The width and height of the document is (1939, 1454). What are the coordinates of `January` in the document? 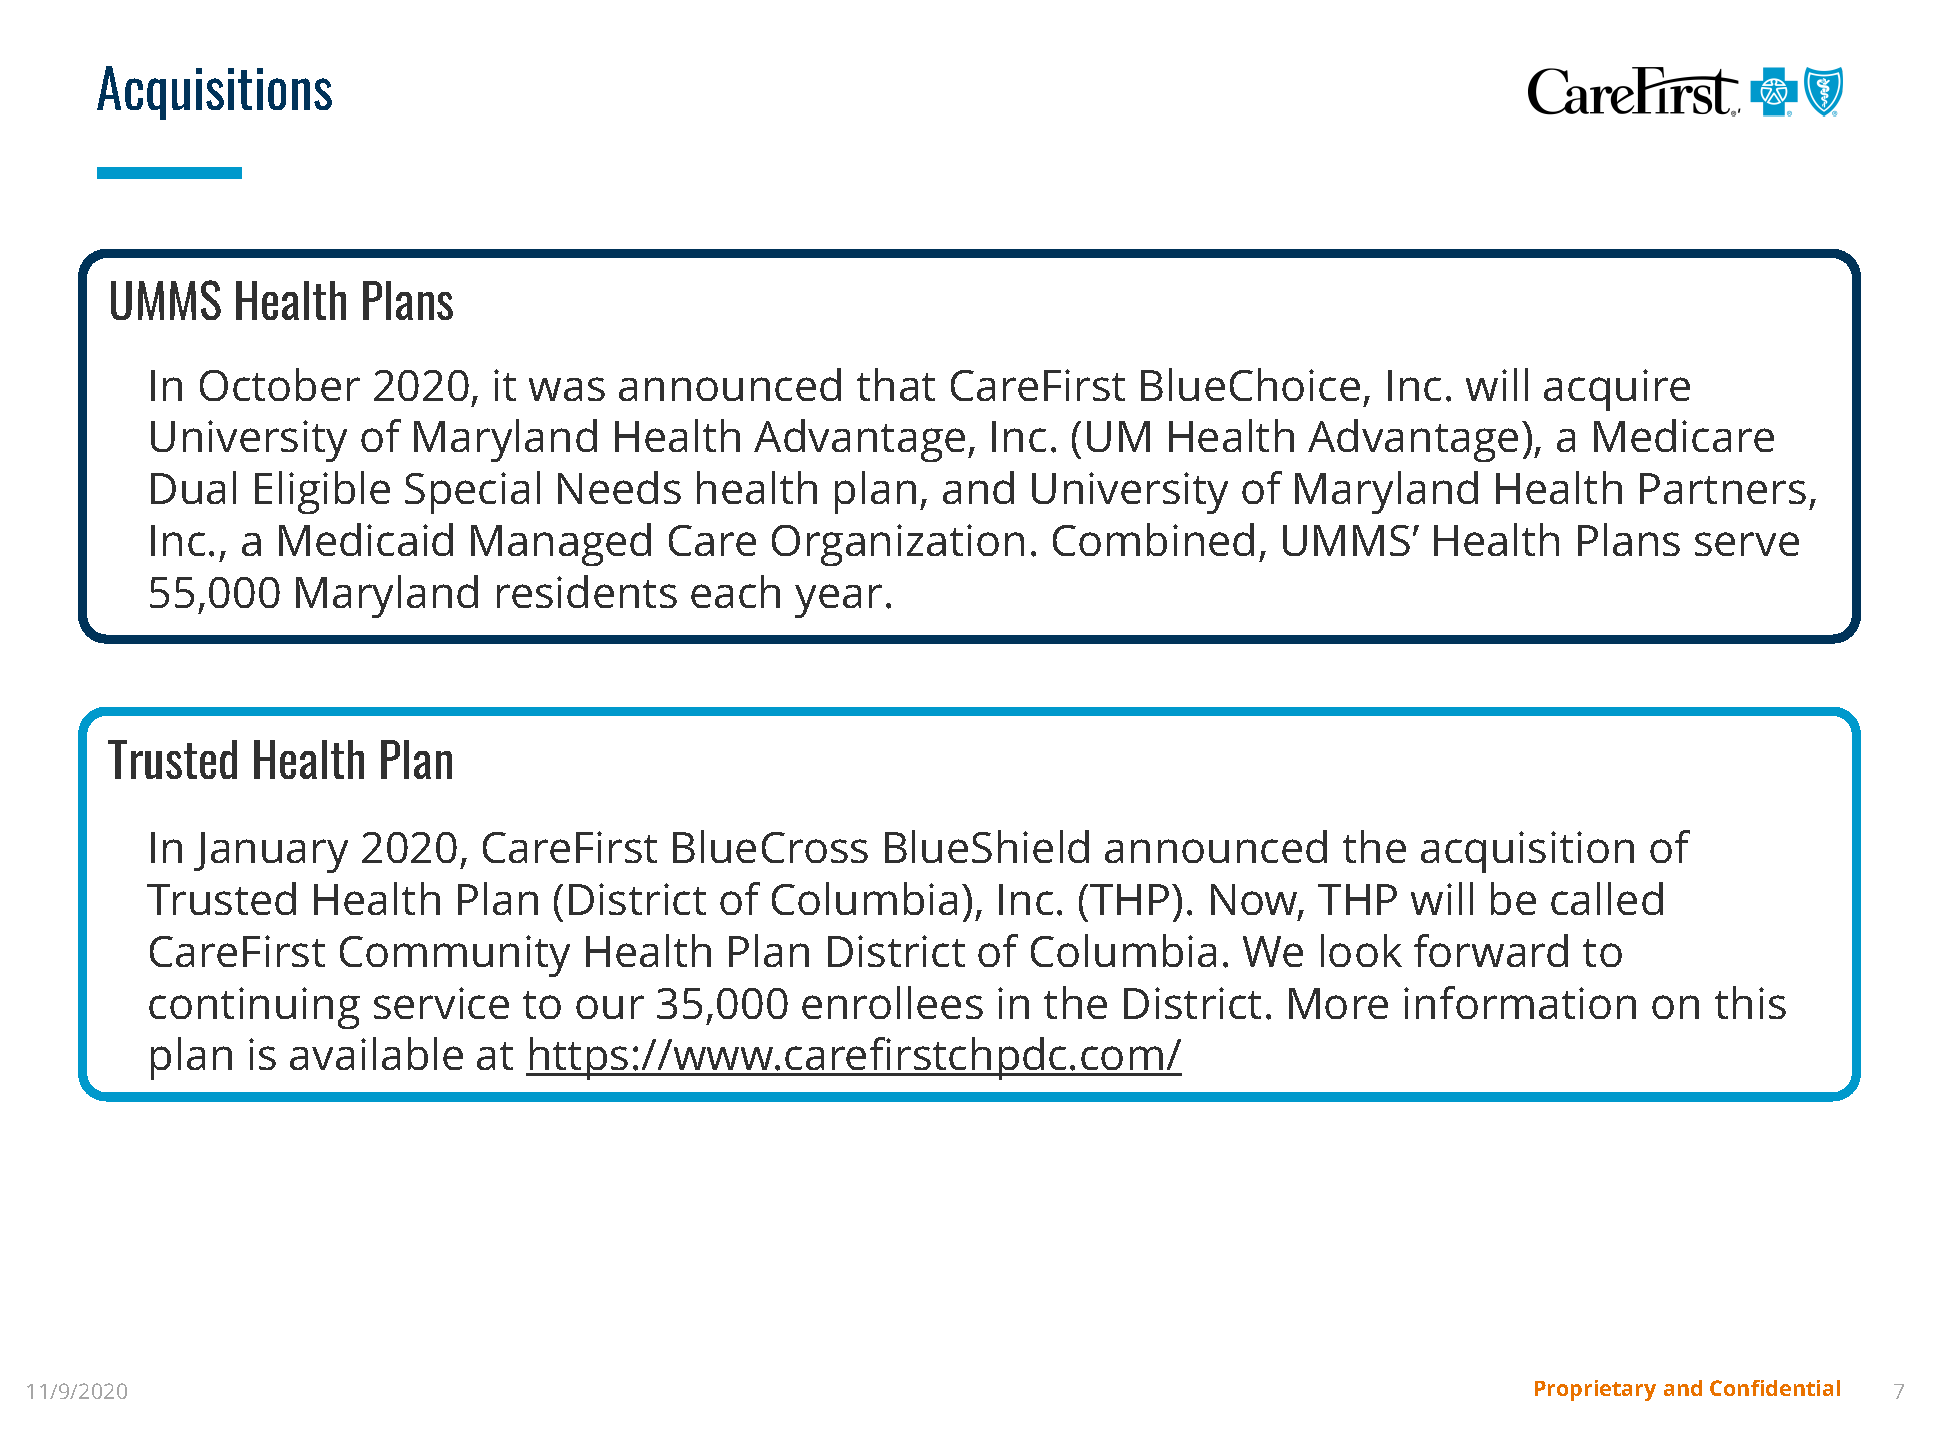 It's located at (271, 852).
